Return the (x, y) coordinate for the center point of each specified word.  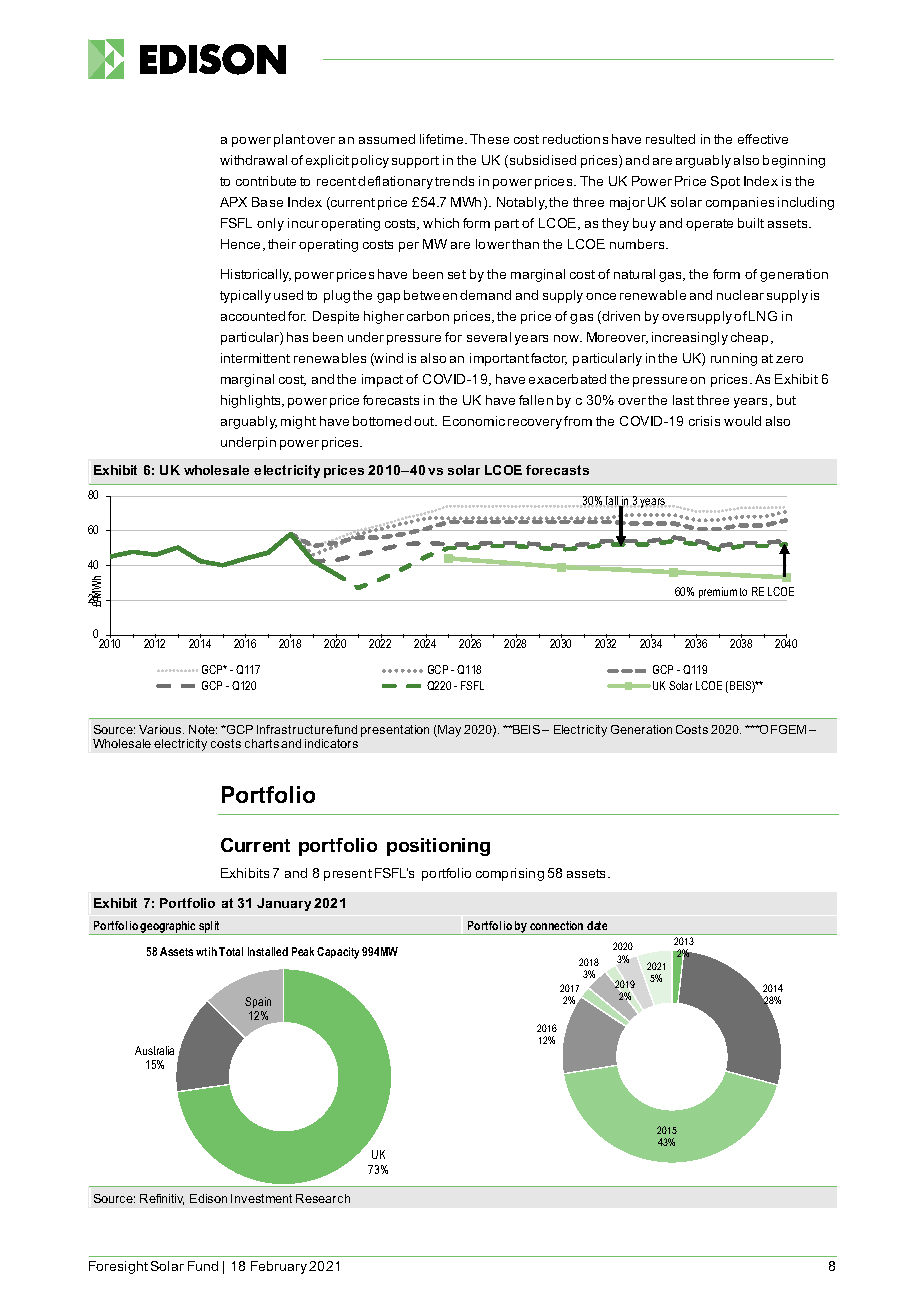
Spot (725, 182)
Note (203, 729)
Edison (208, 1198)
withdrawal (253, 160)
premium (717, 594)
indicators (331, 743)
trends (454, 181)
